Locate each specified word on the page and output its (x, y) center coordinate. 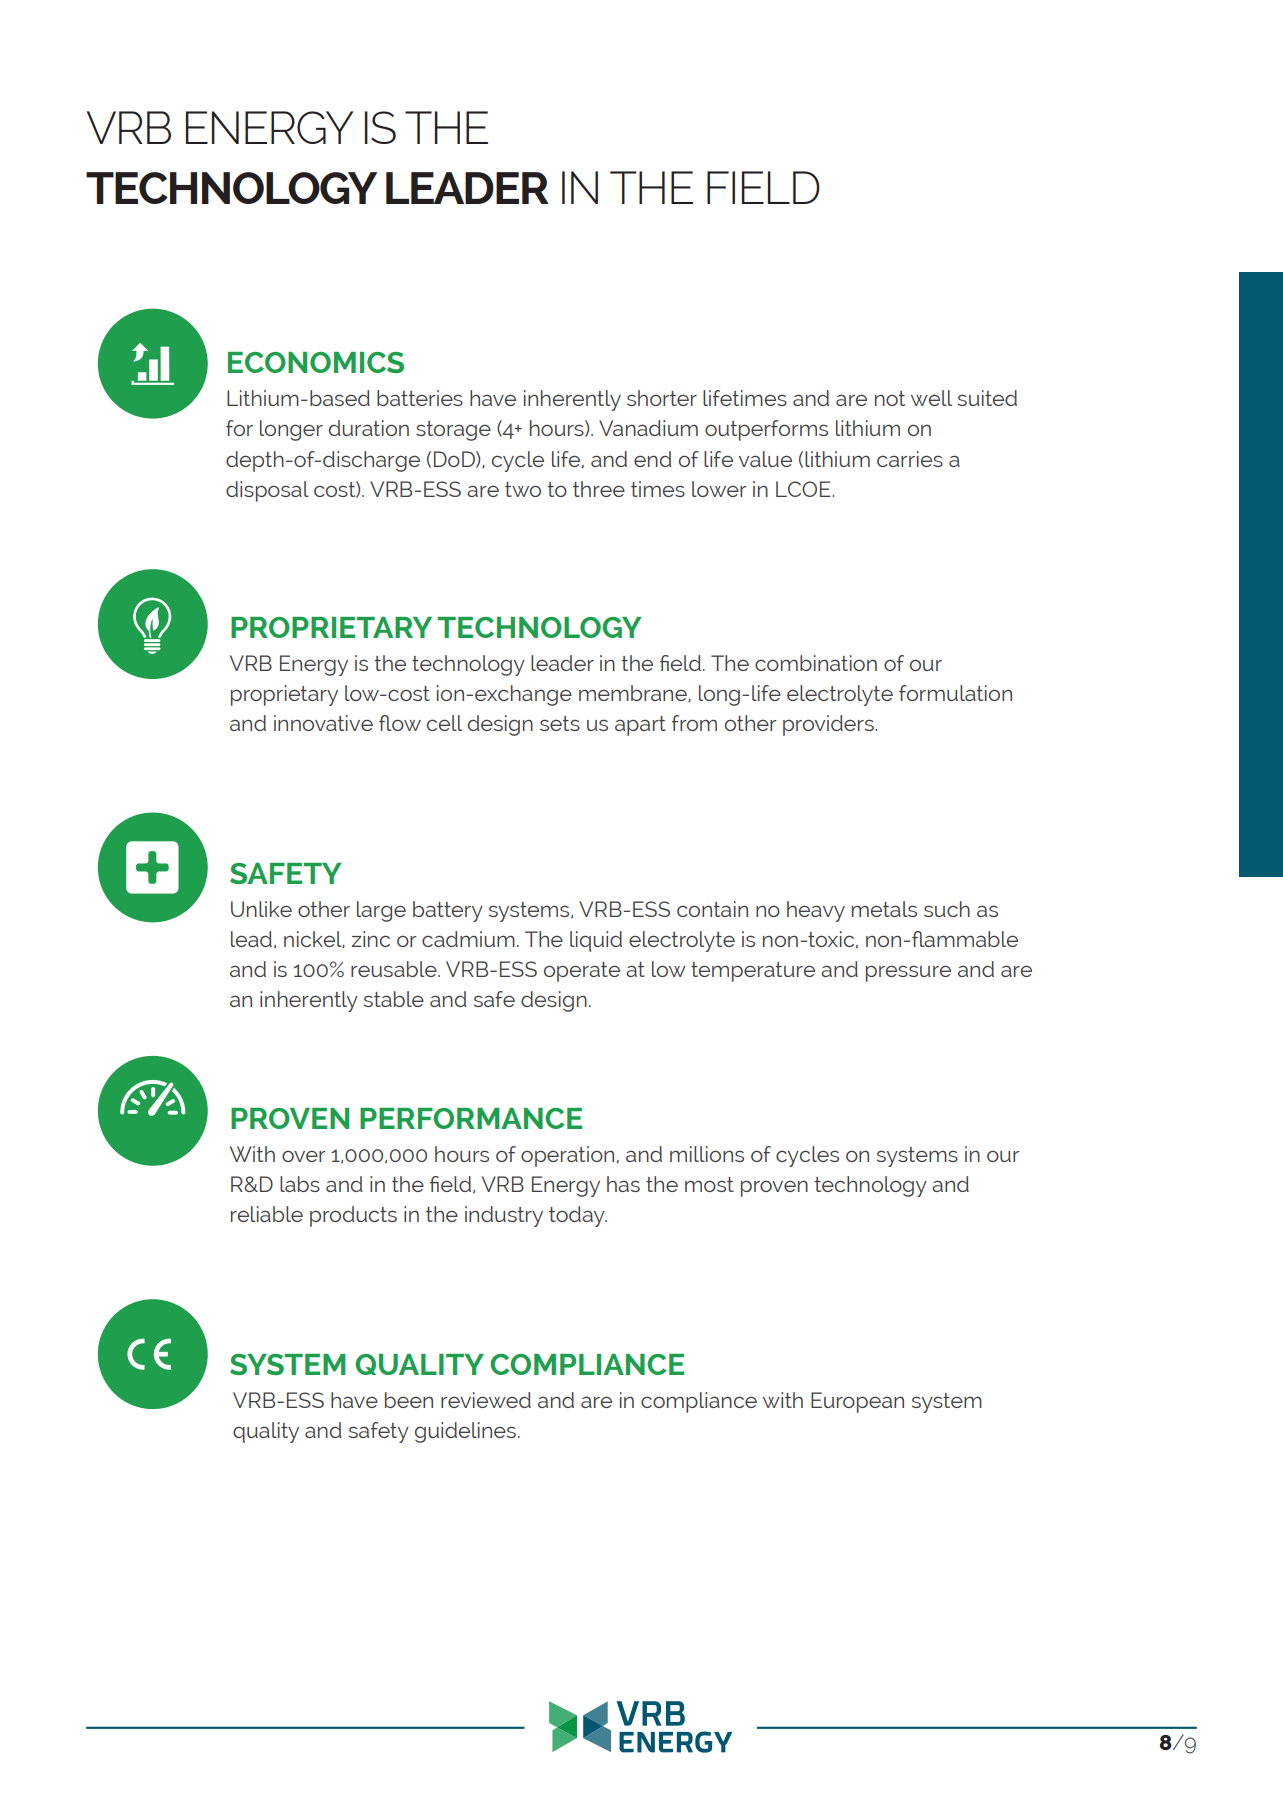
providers (829, 725)
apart (640, 726)
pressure (908, 973)
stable (394, 999)
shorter (662, 398)
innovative (323, 723)
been (409, 1400)
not (890, 398)
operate (582, 972)
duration (369, 428)
